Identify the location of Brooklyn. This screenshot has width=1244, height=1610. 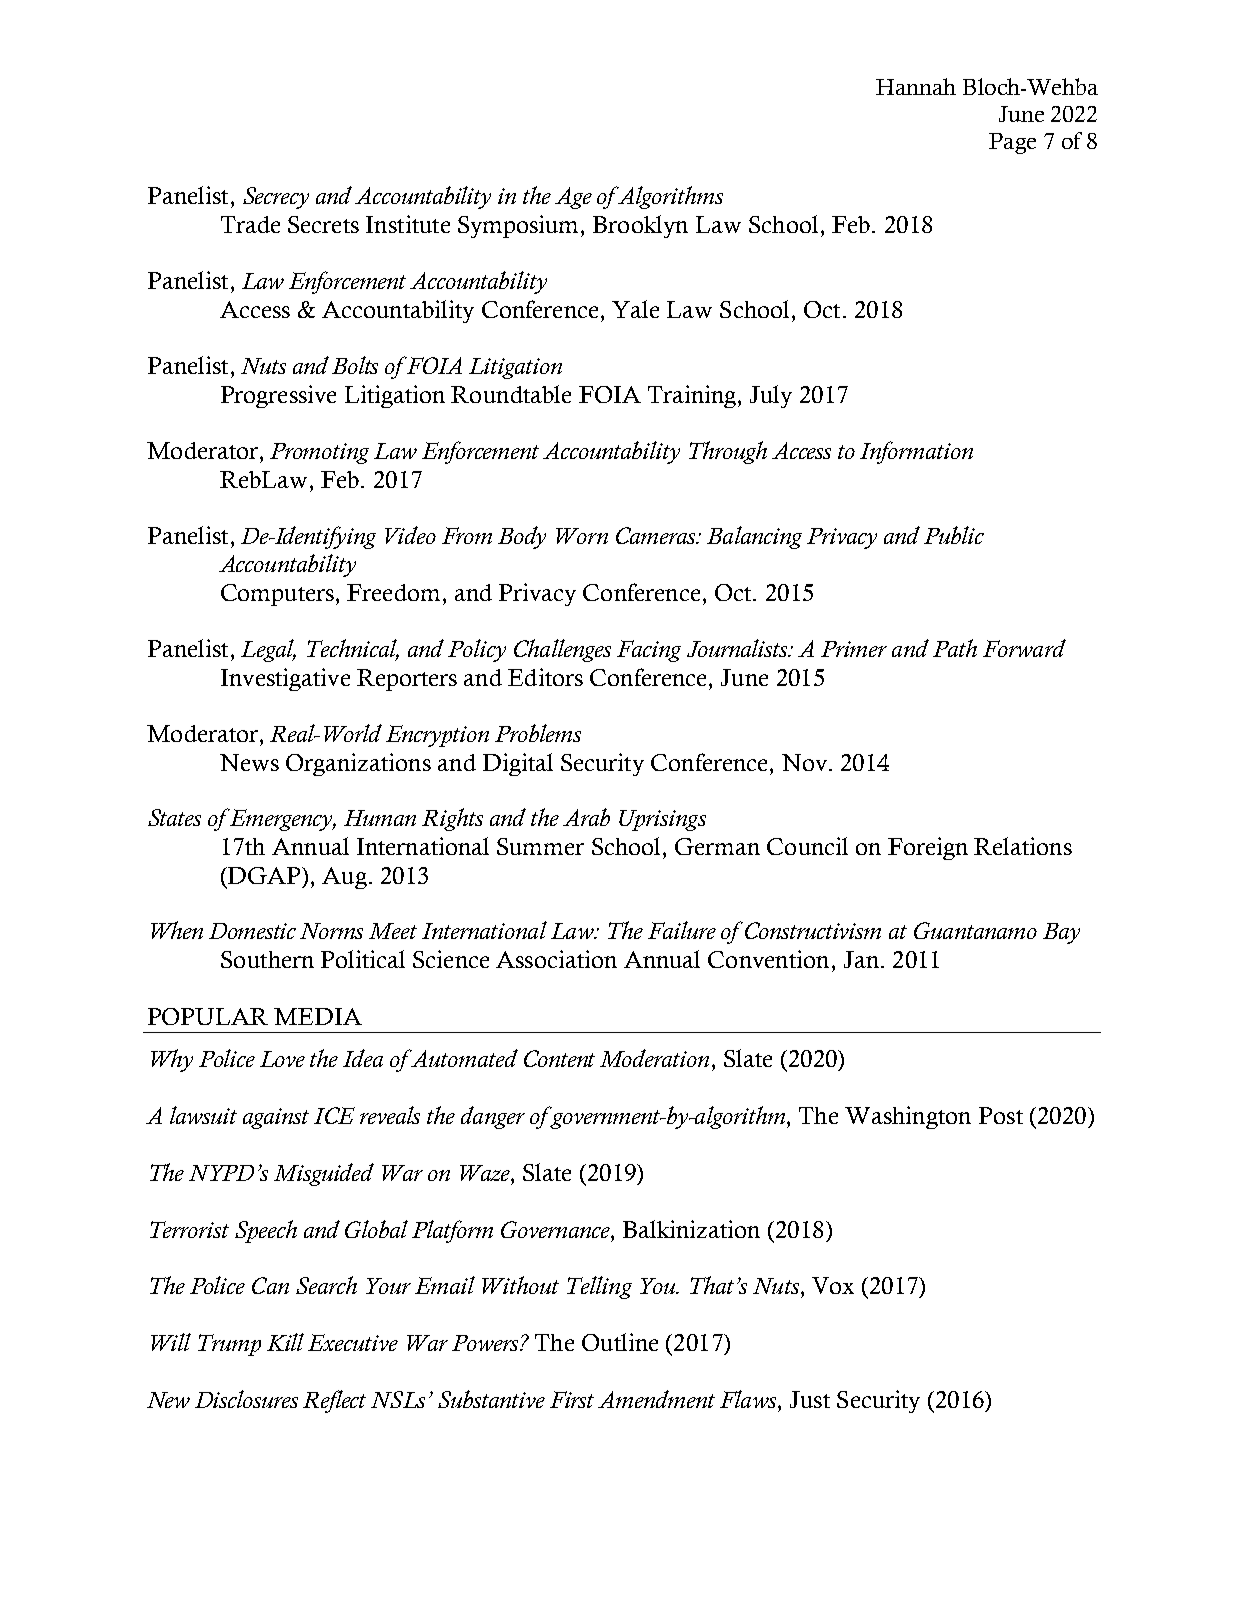
(640, 226).
